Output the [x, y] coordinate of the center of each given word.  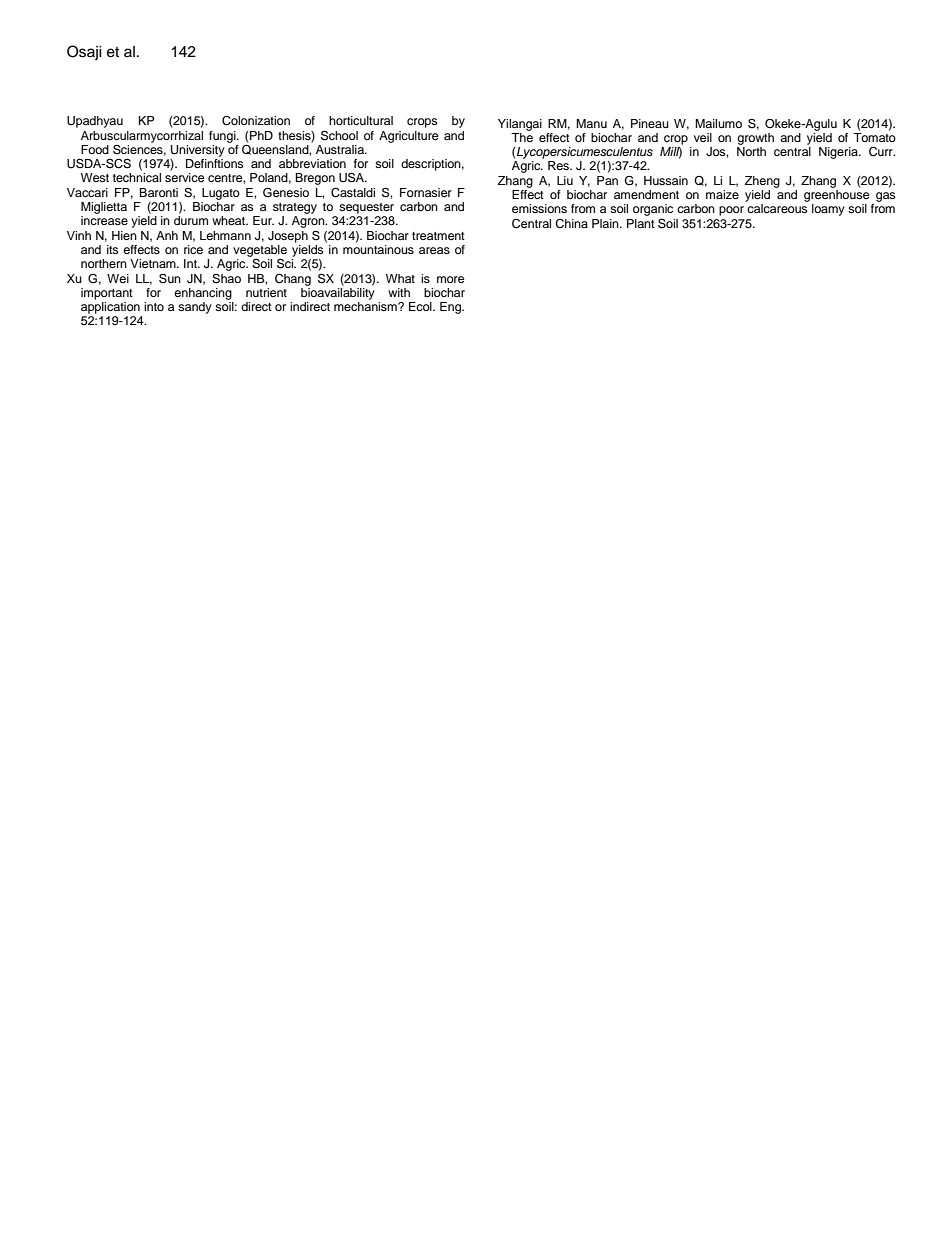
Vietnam [154, 263]
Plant [641, 223]
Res [560, 165]
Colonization [256, 121]
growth [755, 139]
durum [191, 220]
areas [434, 250]
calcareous [777, 208]
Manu [591, 123]
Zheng [762, 182]
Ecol [421, 306]
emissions [539, 208]
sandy [195, 308]
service [185, 177]
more [451, 279]
